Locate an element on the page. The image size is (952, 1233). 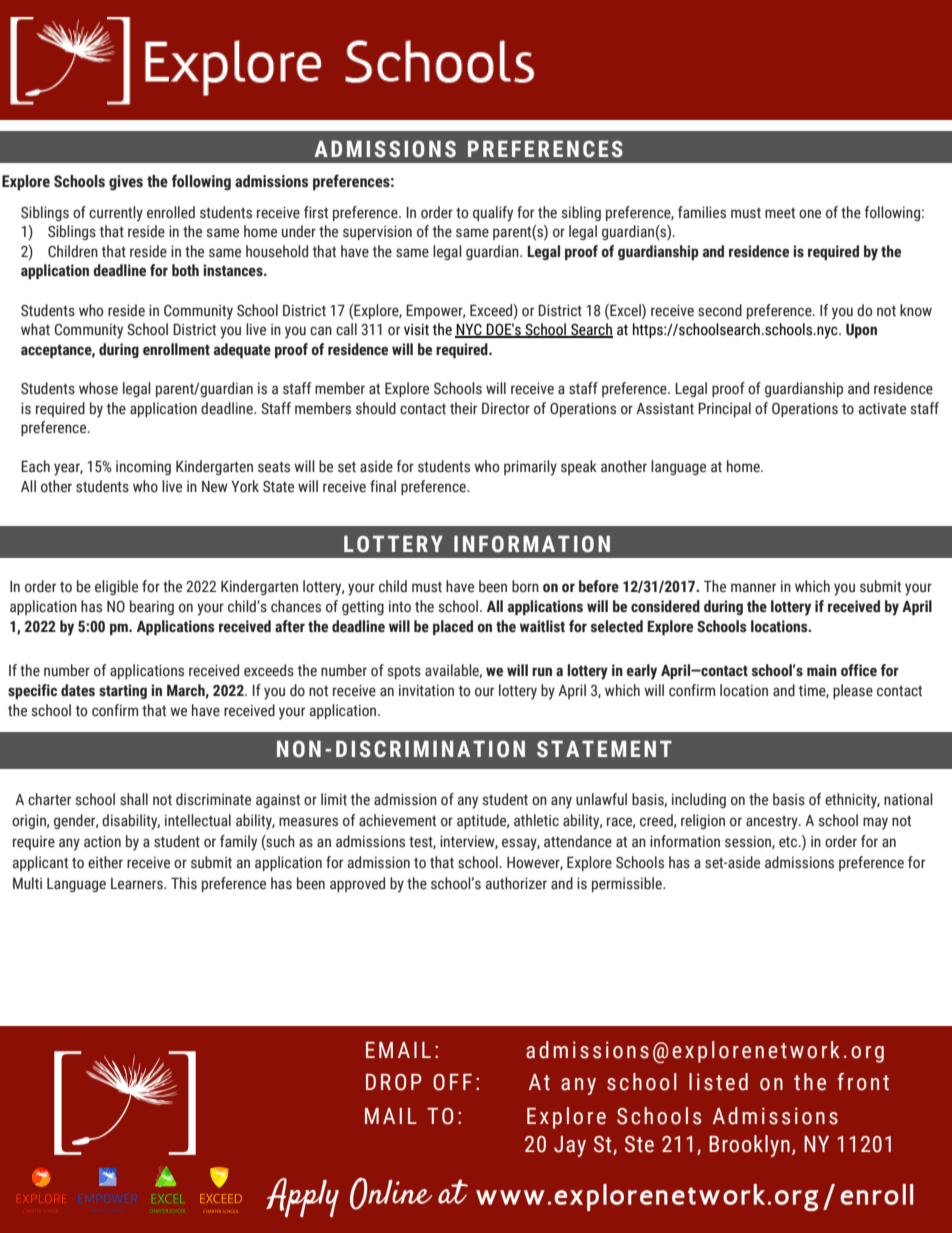
Apply is located at coordinates (302, 1198).
